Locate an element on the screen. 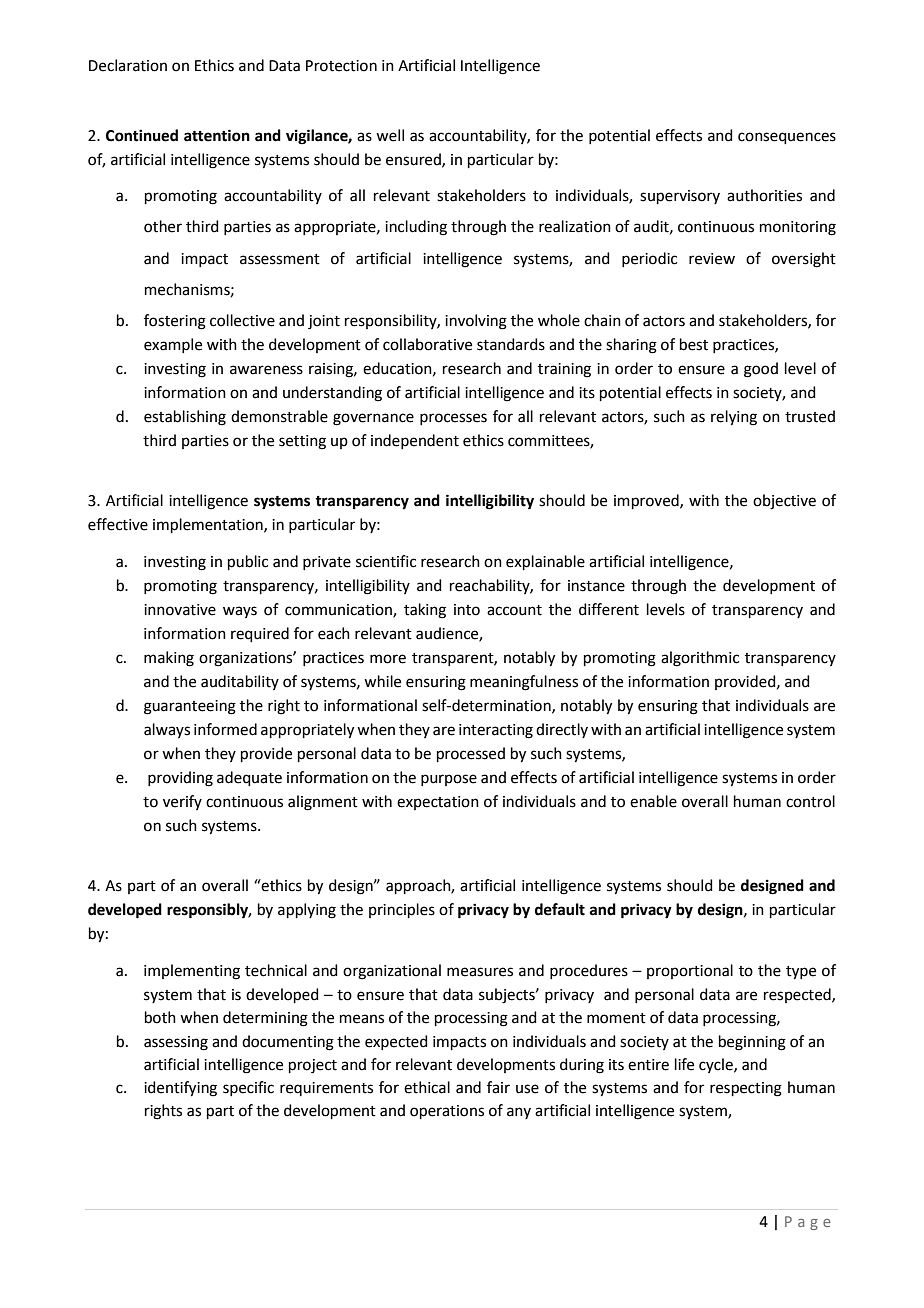  involving is located at coordinates (476, 322).
